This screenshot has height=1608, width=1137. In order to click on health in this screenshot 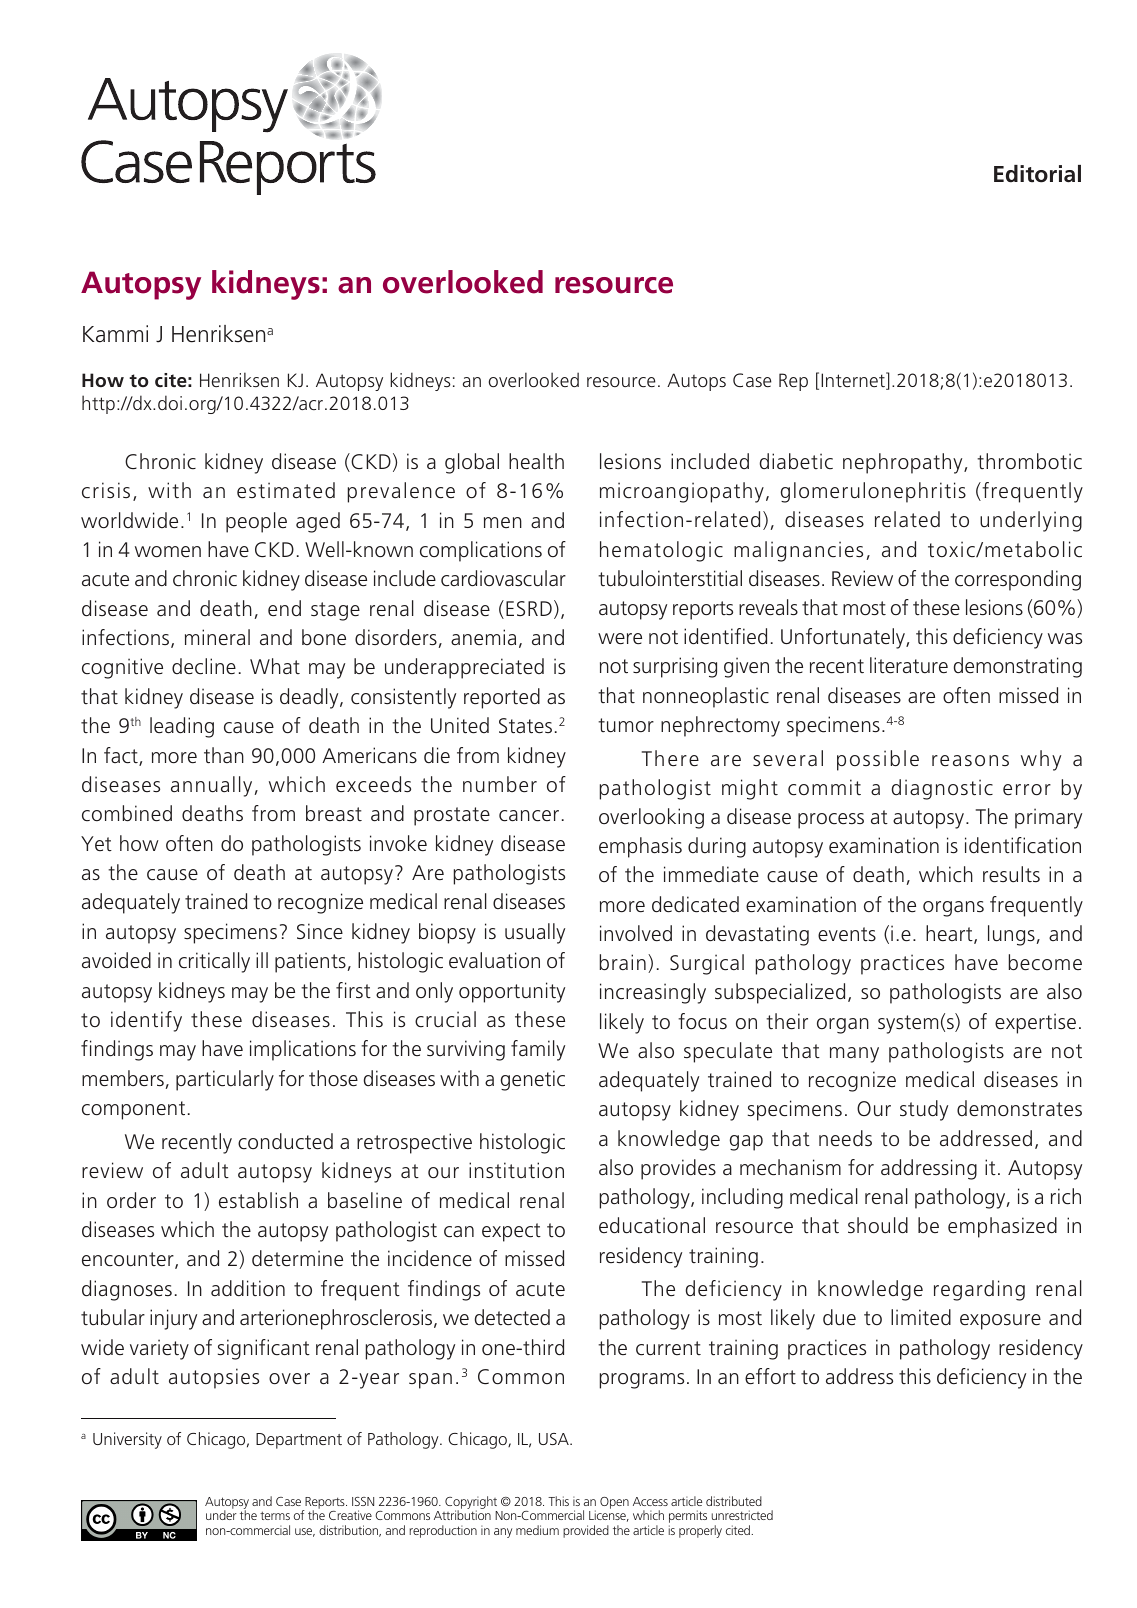, I will do `click(536, 461)`.
